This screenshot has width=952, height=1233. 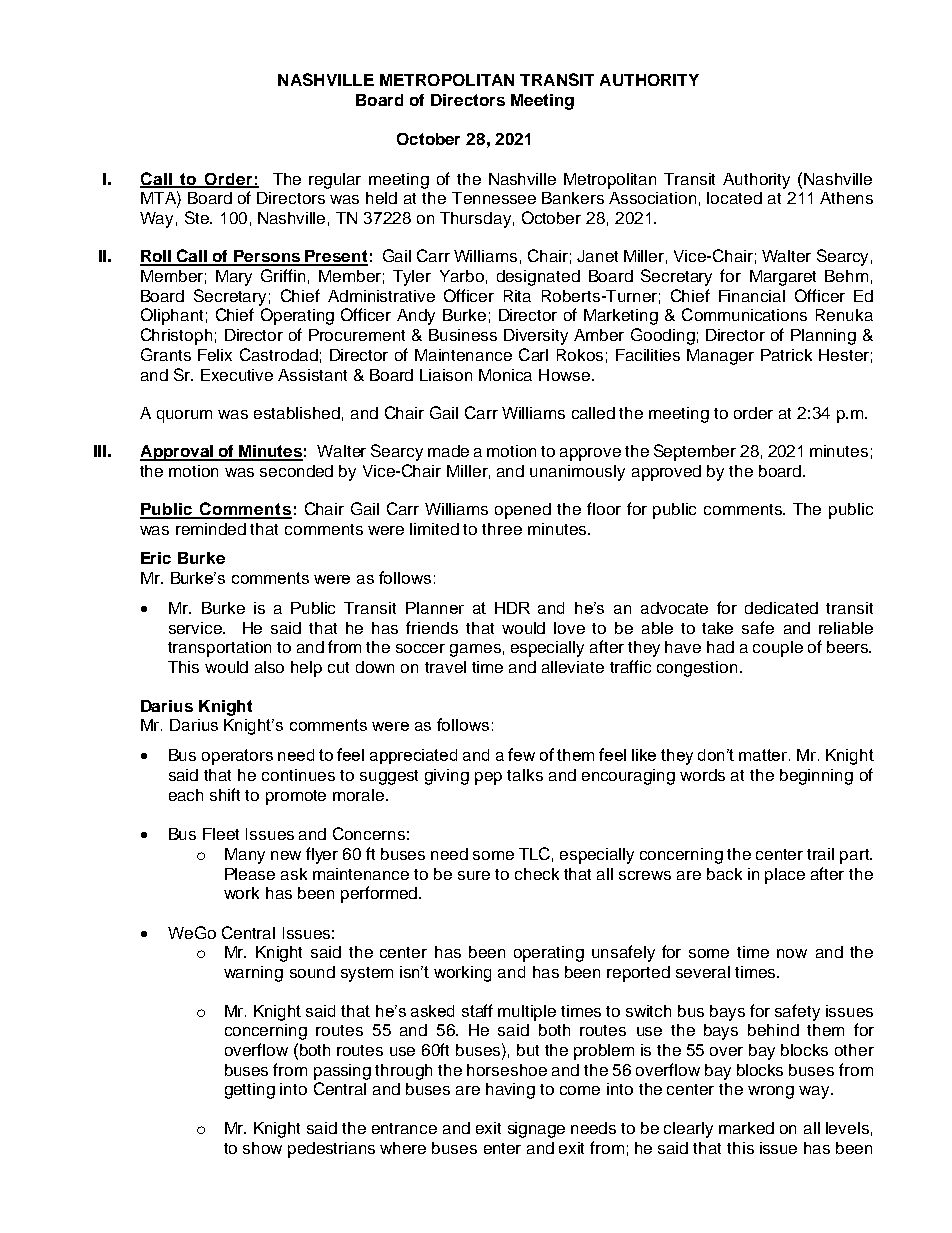 I want to click on Tennessee, so click(x=494, y=198).
